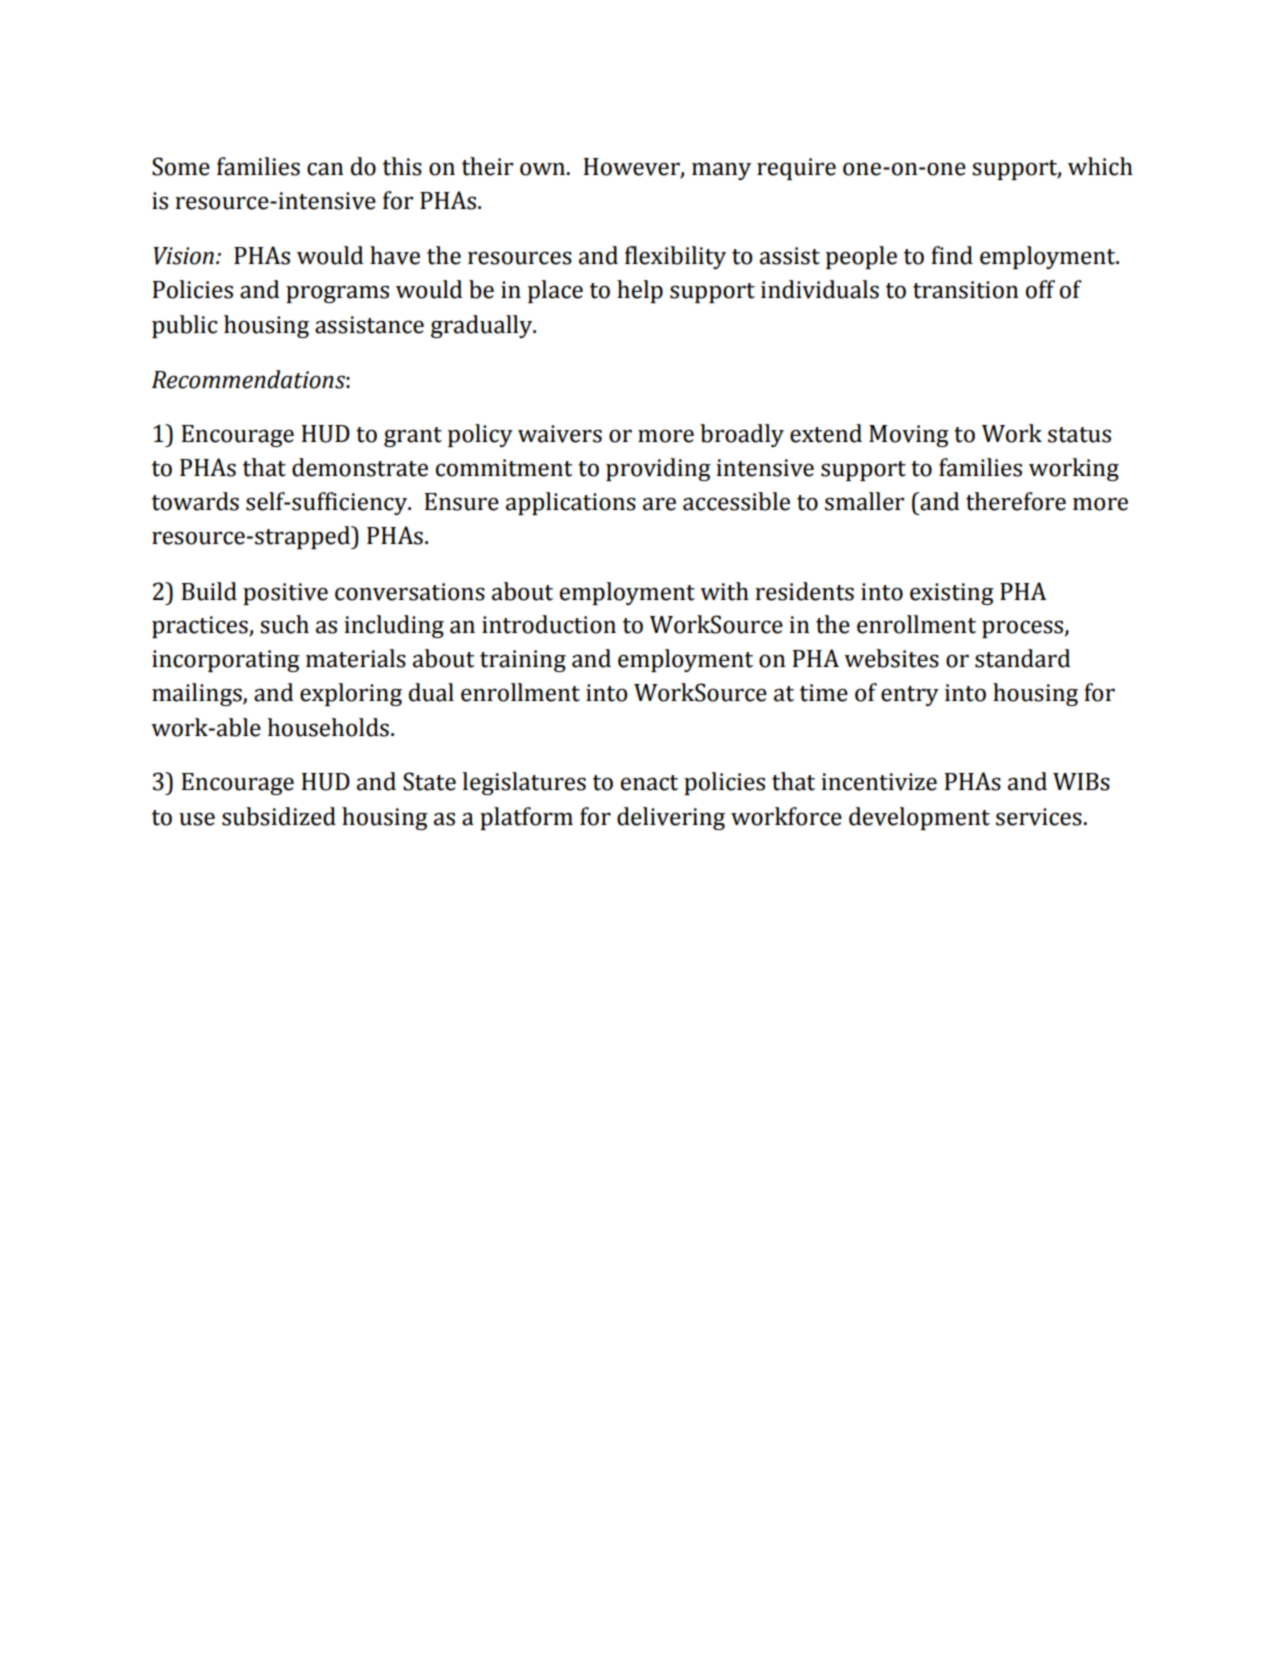 The width and height of the screenshot is (1286, 1665). Describe the element at coordinates (1100, 166) in the screenshot. I see `which` at that location.
